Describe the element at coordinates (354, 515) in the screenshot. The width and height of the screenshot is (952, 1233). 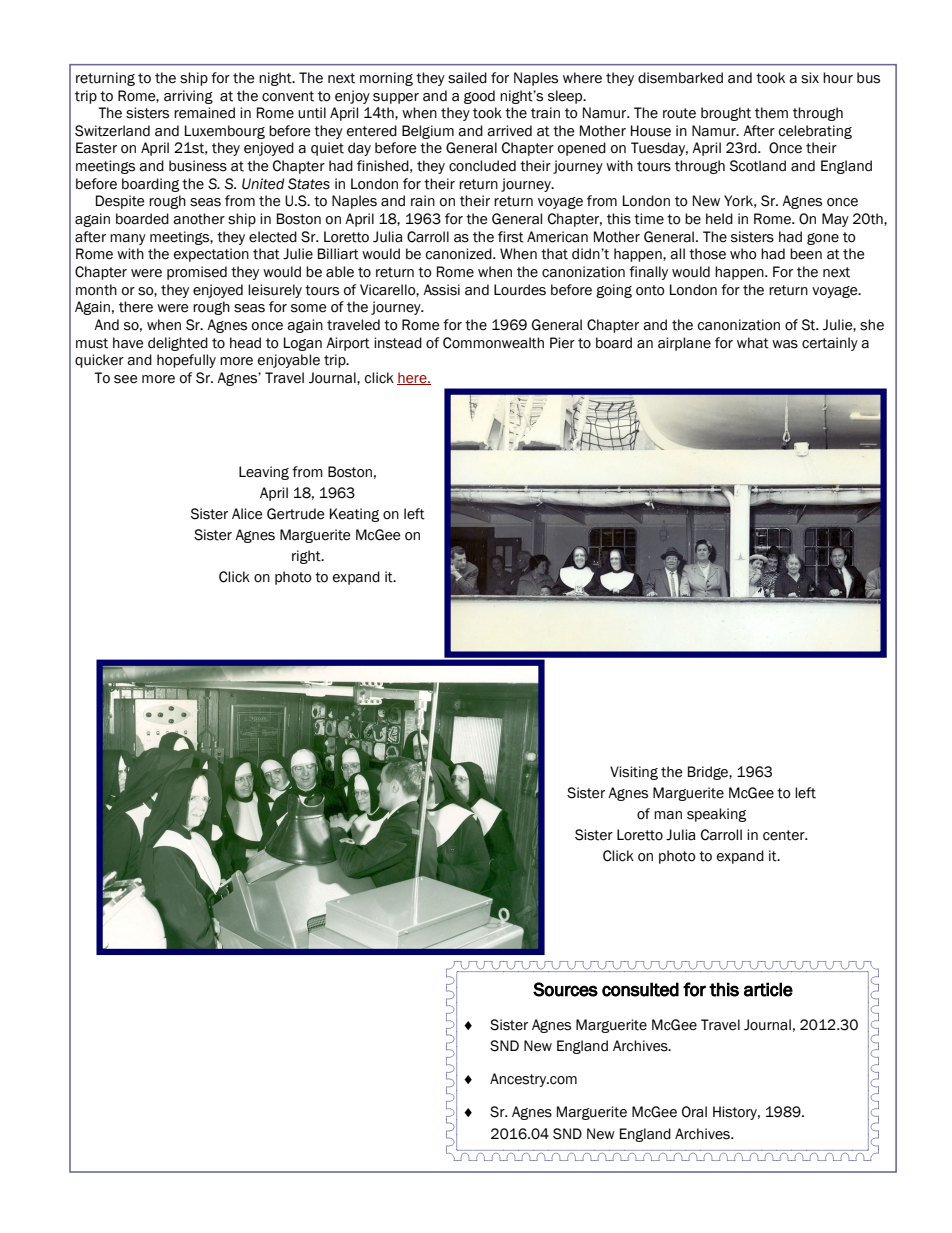
I see `Keating` at that location.
